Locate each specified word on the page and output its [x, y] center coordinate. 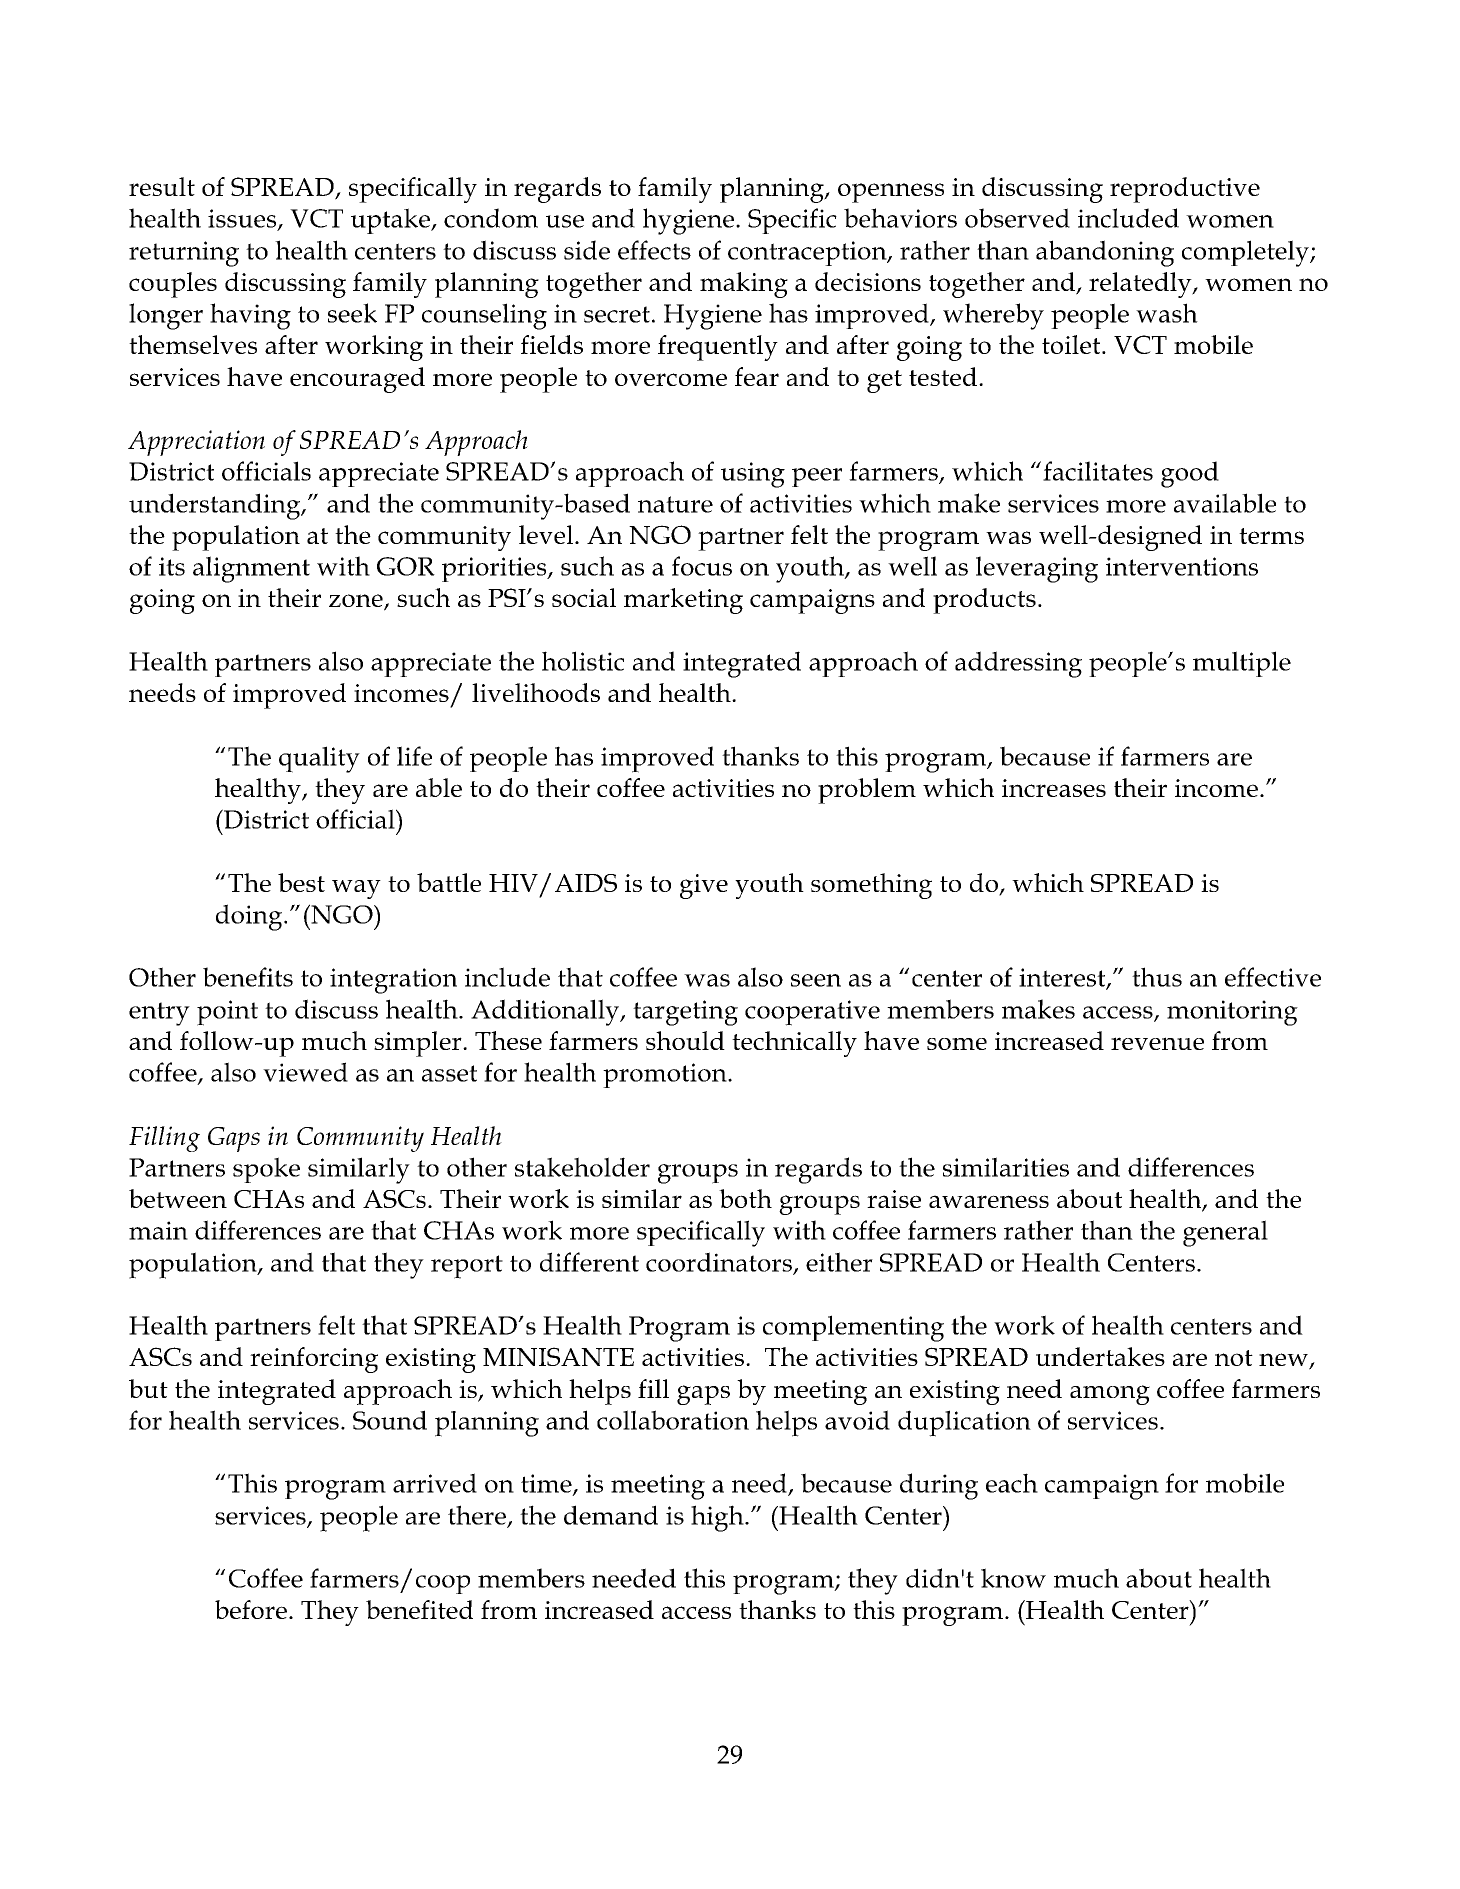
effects [654, 250]
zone [357, 602]
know [1013, 1578]
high [718, 1518]
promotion [666, 1075]
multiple [1242, 664]
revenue [1157, 1043]
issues [243, 219]
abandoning [1105, 253]
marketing [683, 601]
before [251, 1609]
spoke [266, 1170]
